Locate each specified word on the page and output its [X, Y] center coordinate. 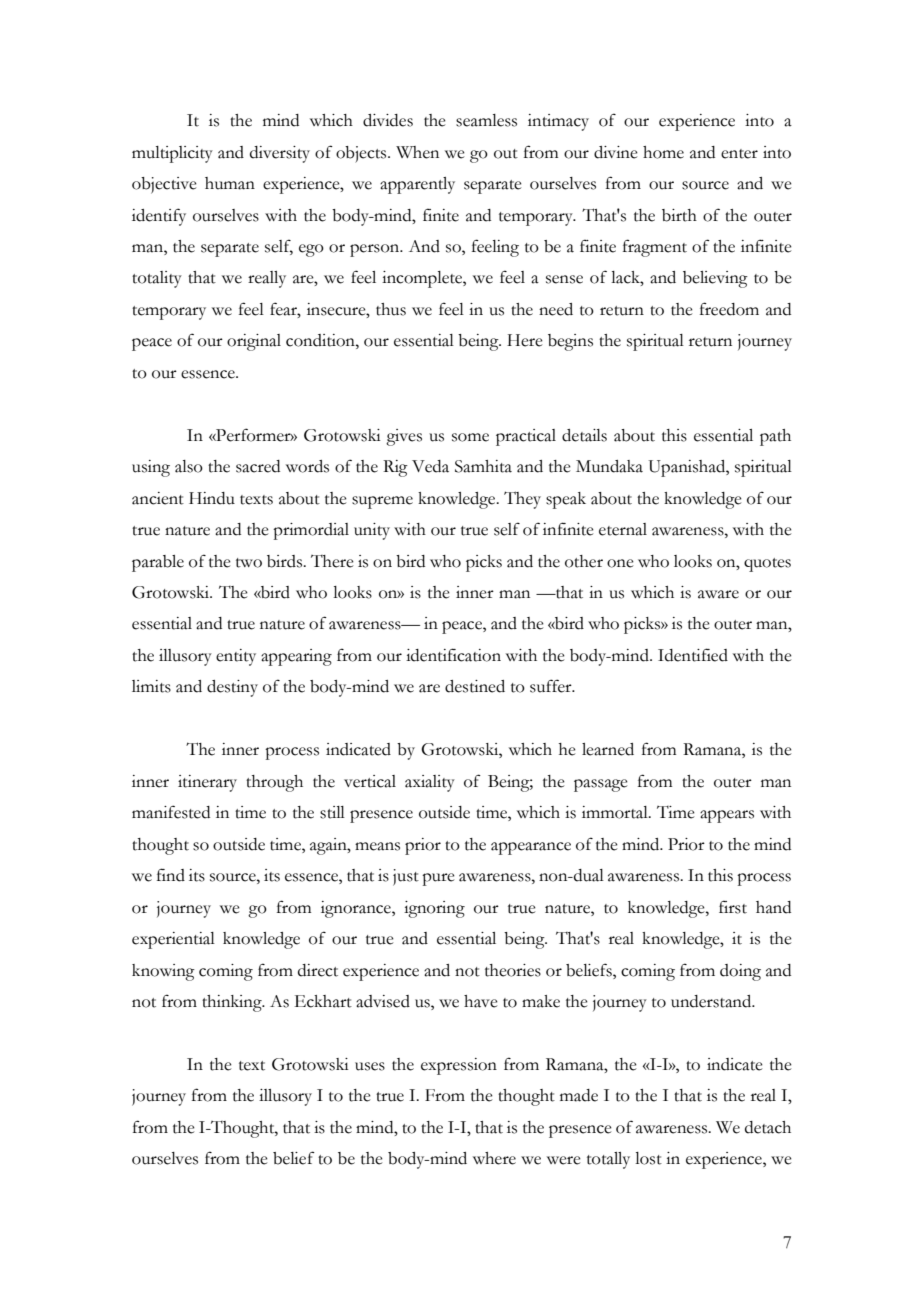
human [230, 183]
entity [236, 657]
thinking [233, 1003]
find [171, 875]
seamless [486, 120]
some [470, 437]
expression [459, 1066]
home [663, 152]
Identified [693, 655]
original [254, 342]
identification [453, 655]
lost [648, 1158]
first [733, 907]
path [775, 437]
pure [438, 879]
